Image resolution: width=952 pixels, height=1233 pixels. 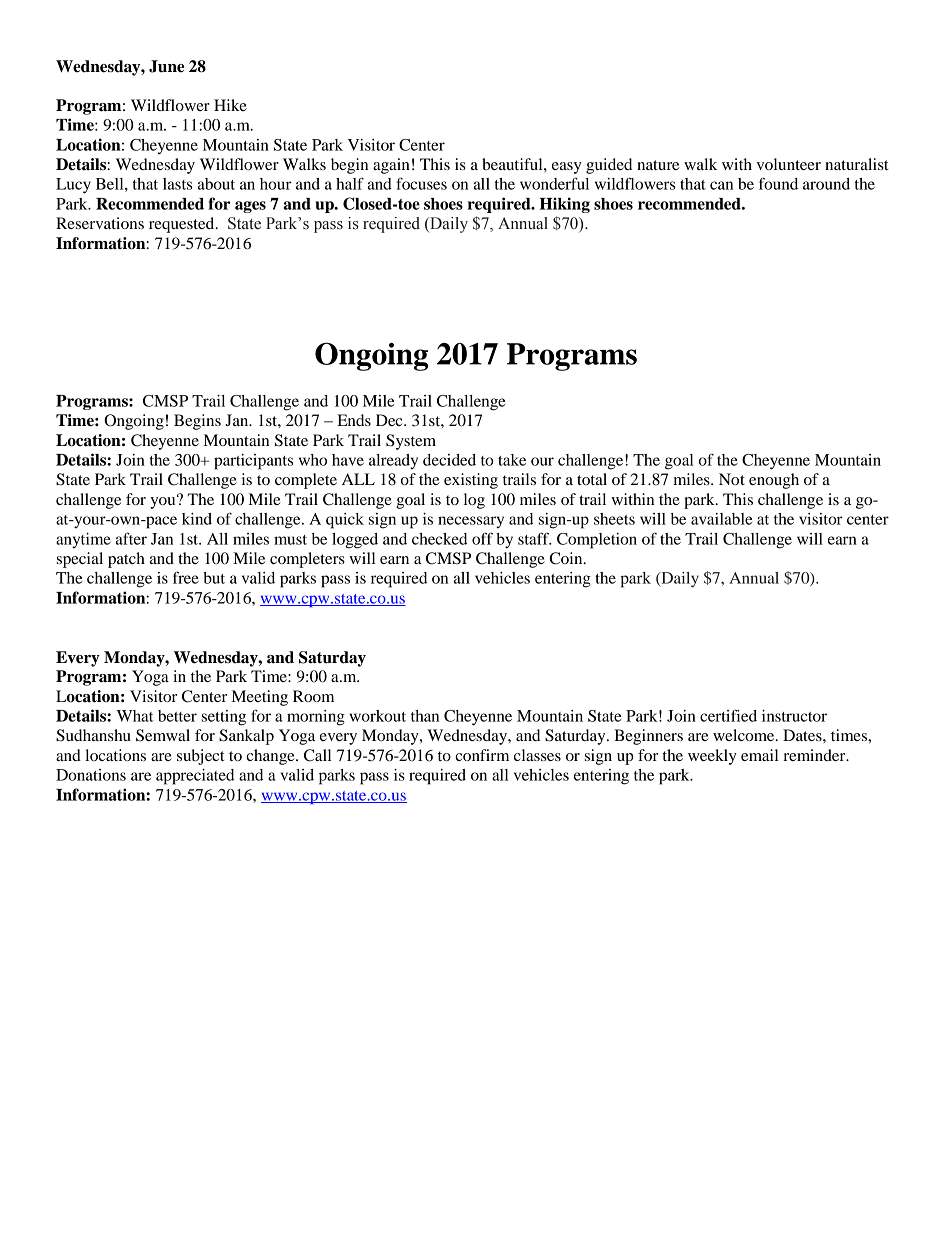 I want to click on June, so click(x=166, y=66).
